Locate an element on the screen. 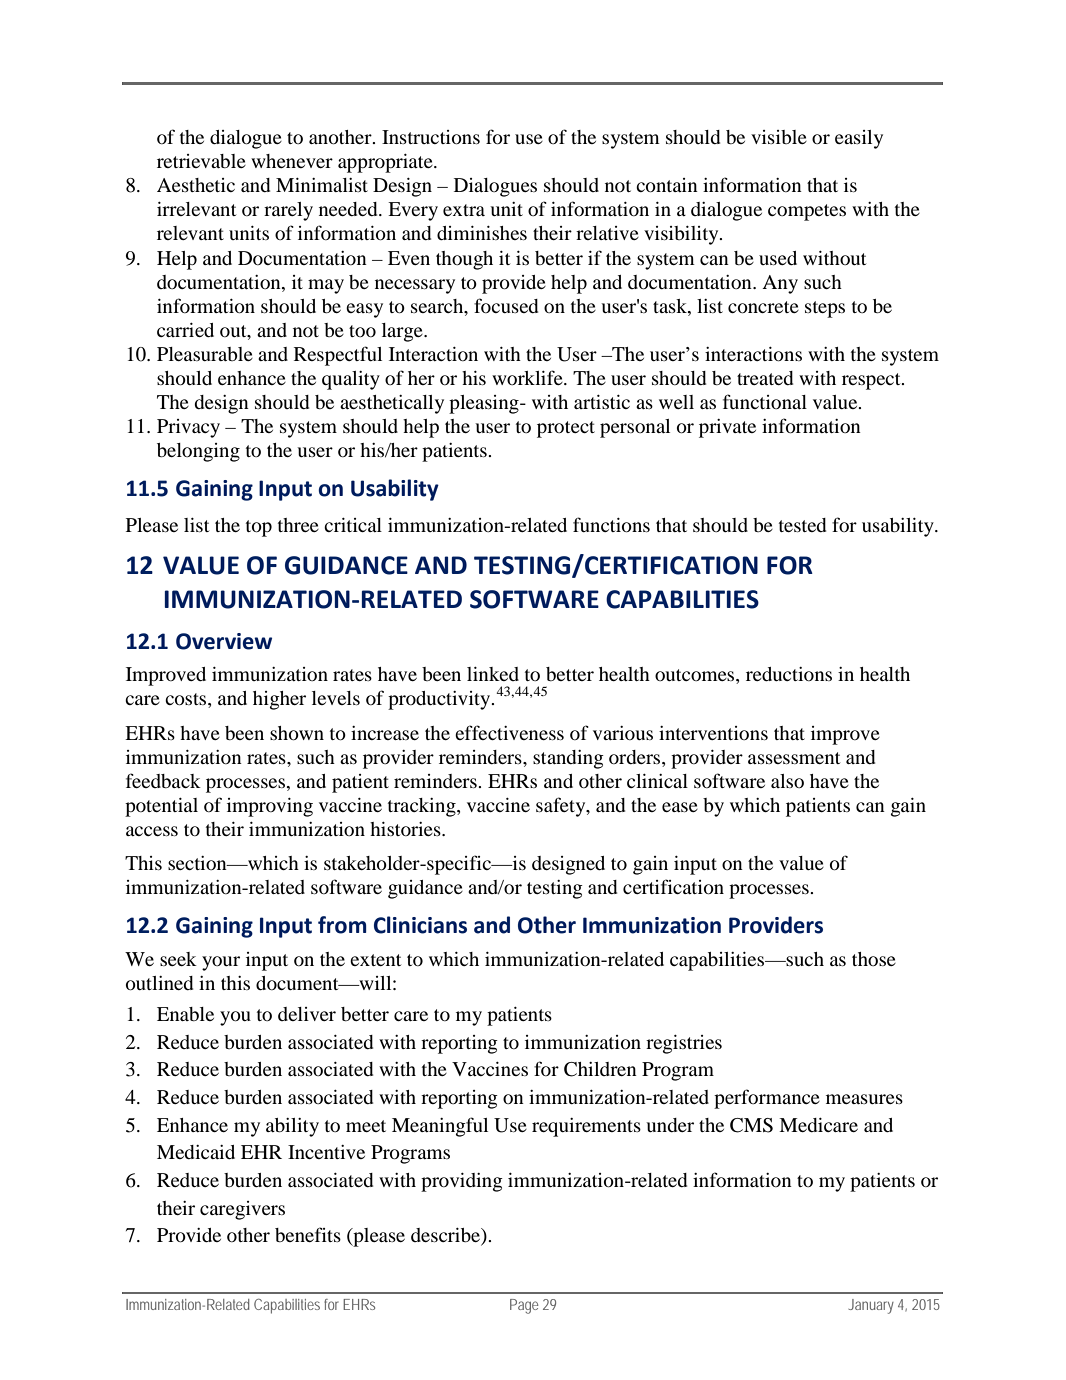 Image resolution: width=1066 pixels, height=1380 pixels. benefits is located at coordinates (308, 1234).
